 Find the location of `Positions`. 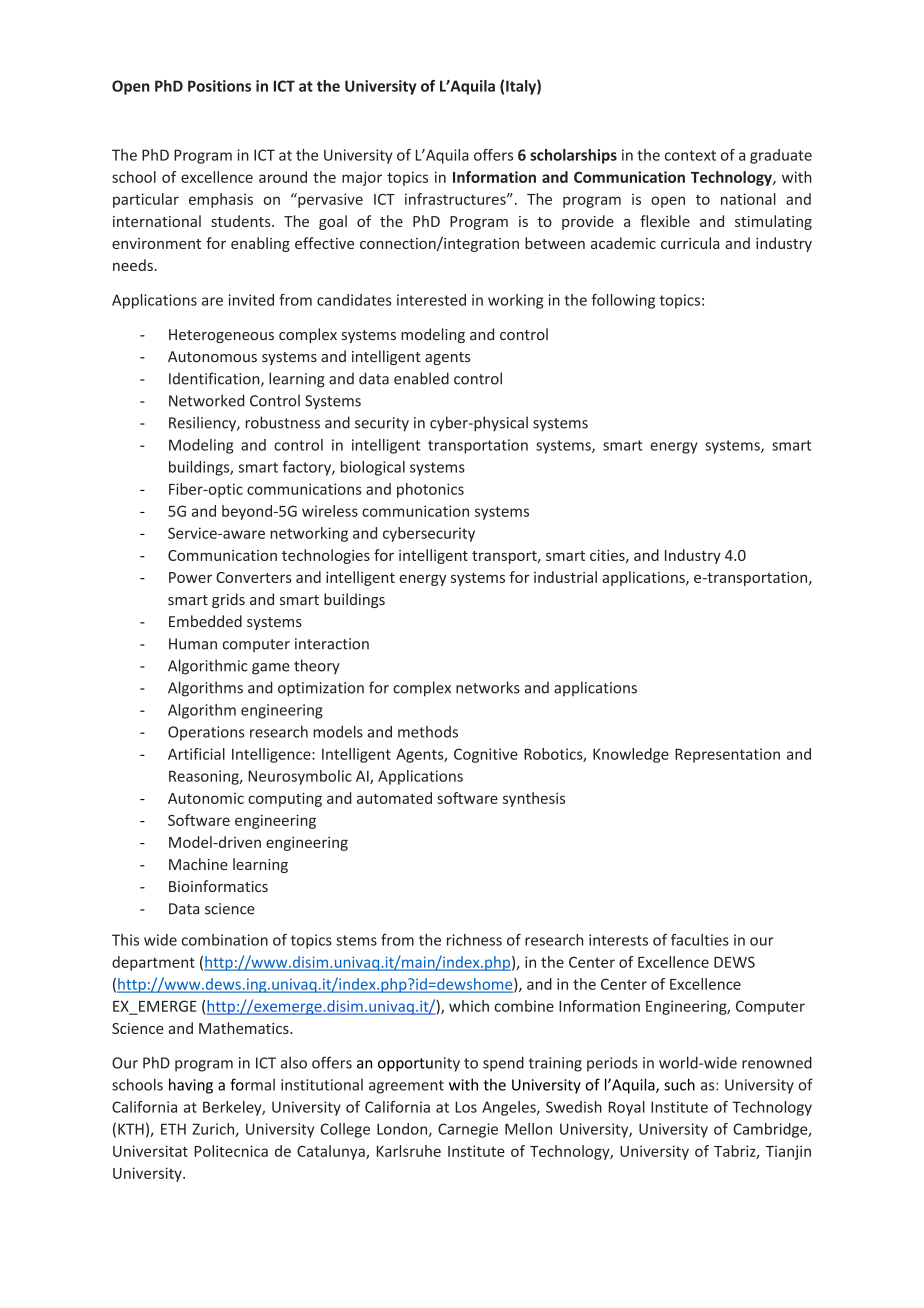

Positions is located at coordinates (219, 86).
